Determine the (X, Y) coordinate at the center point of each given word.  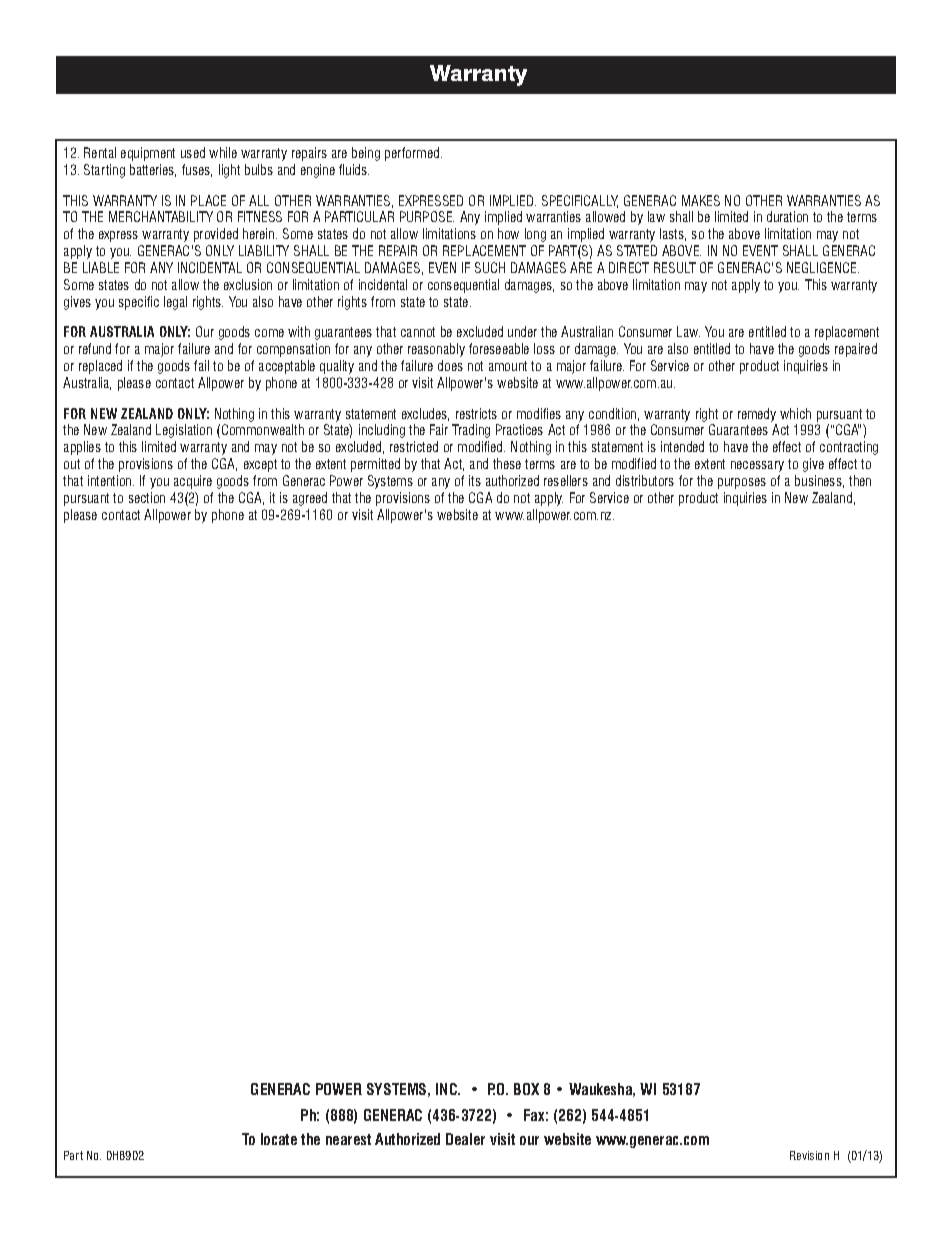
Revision (809, 1155)
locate (279, 1139)
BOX (526, 1089)
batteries (153, 170)
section (147, 497)
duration (787, 216)
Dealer (465, 1139)
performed (413, 154)
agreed (310, 499)
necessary (757, 466)
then (860, 480)
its (475, 480)
